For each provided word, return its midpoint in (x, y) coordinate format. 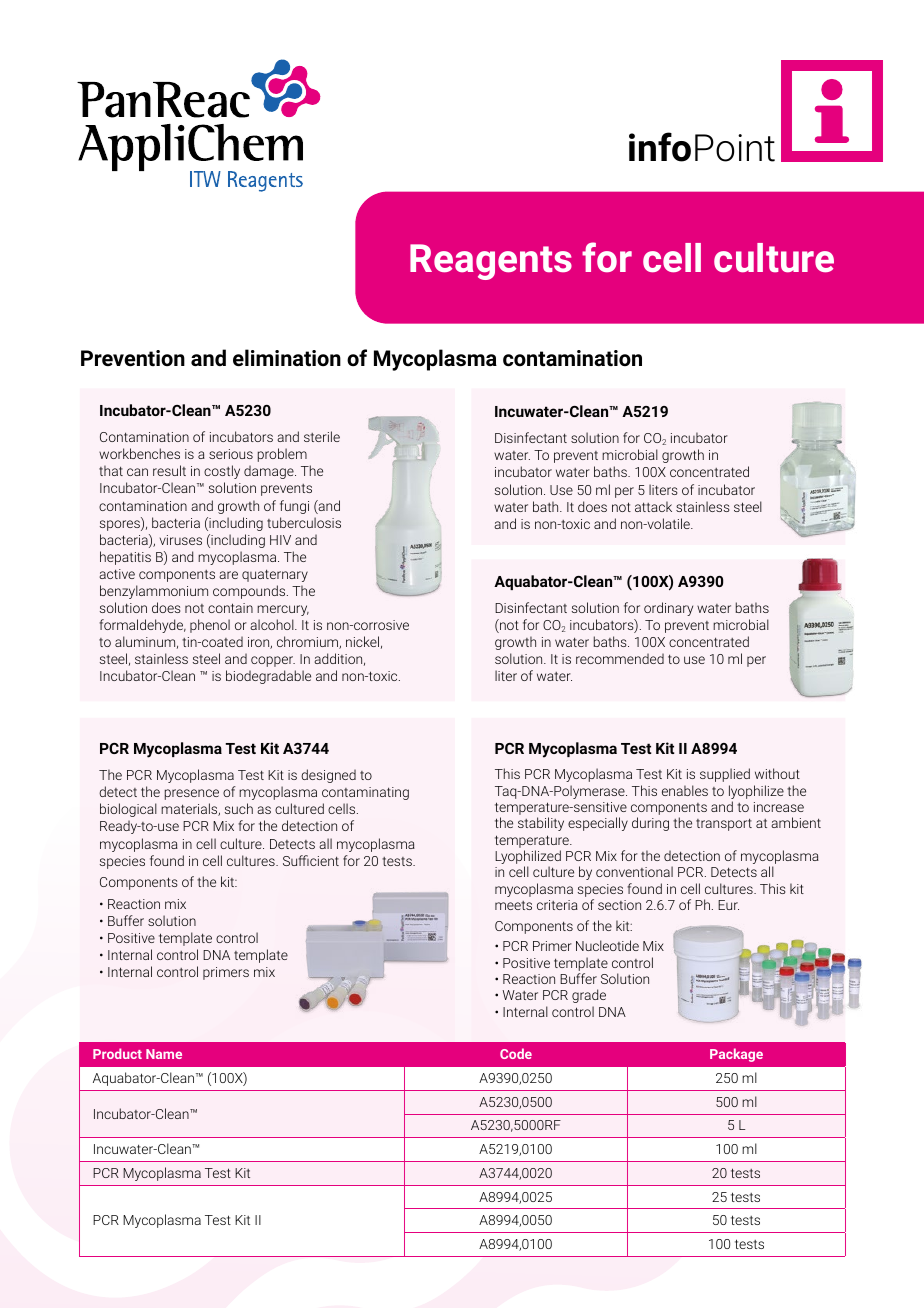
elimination (287, 358)
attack (653, 506)
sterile (322, 436)
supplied (725, 775)
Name (164, 1054)
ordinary (668, 609)
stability (541, 824)
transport (724, 824)
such (239, 808)
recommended (620, 658)
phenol (210, 626)
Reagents (491, 262)
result (169, 470)
